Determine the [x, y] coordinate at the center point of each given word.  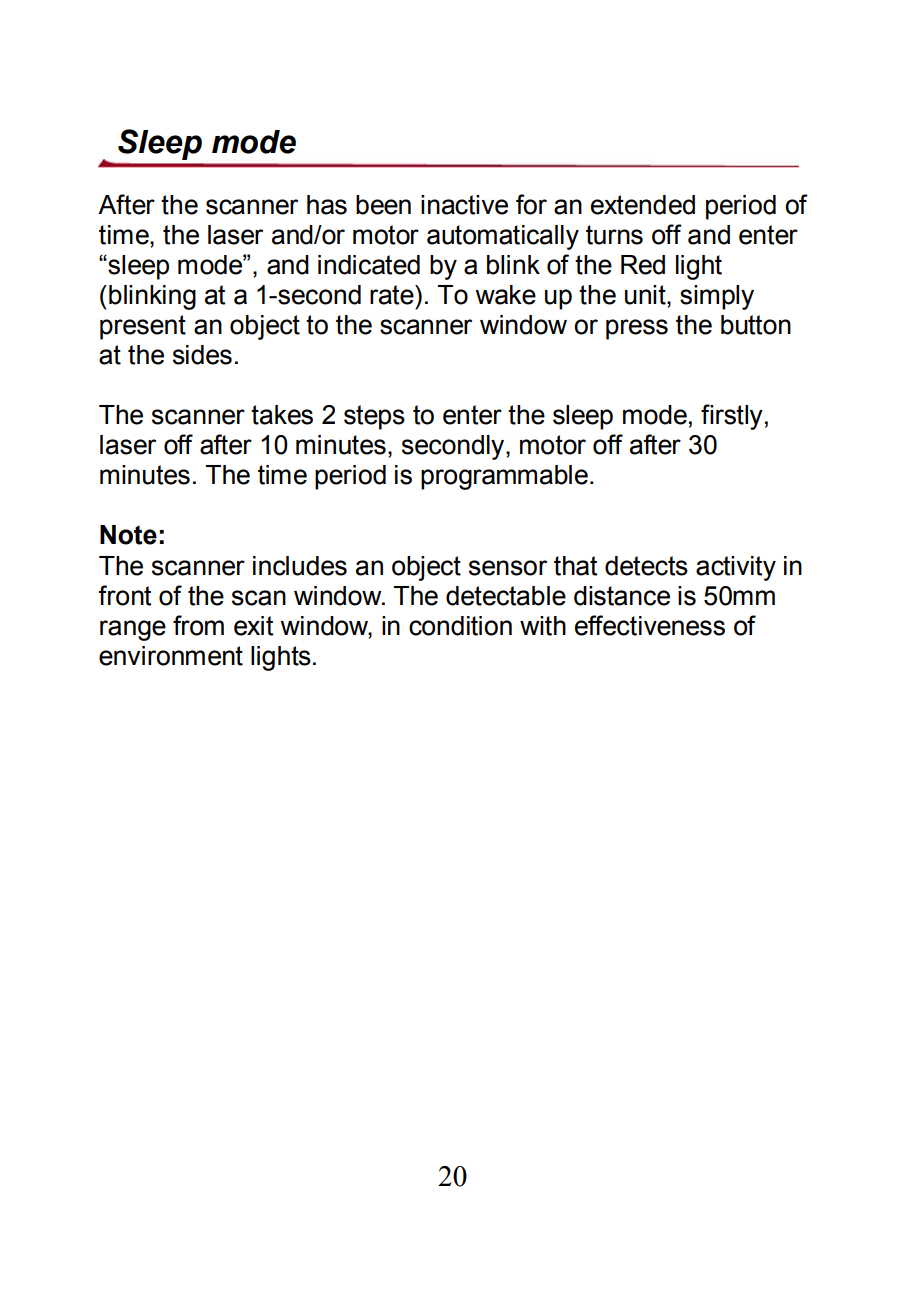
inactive [464, 205]
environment [171, 656]
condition [460, 626]
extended [643, 205]
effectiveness [650, 625]
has [327, 205]
